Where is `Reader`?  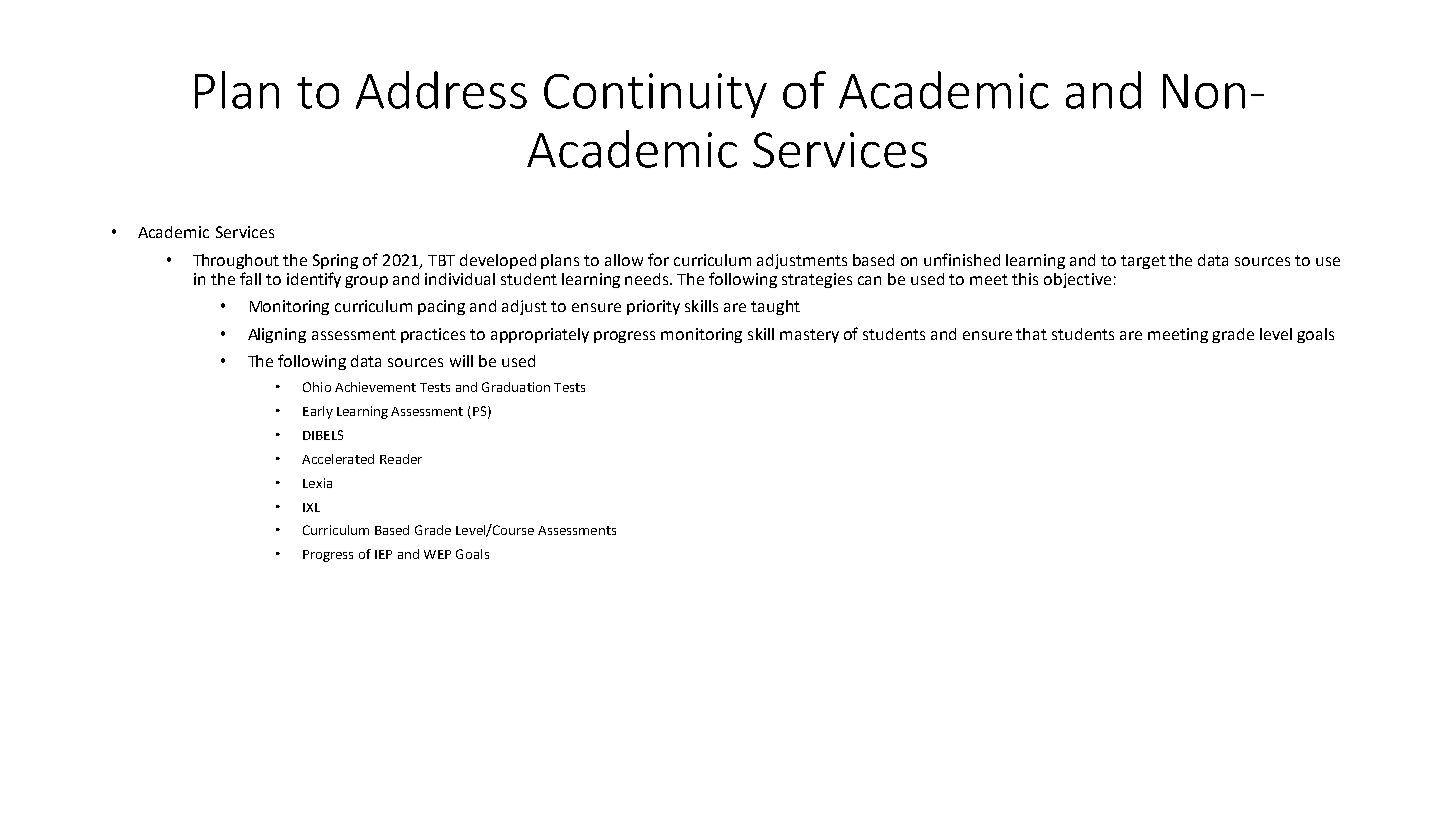
Reader is located at coordinates (401, 459).
